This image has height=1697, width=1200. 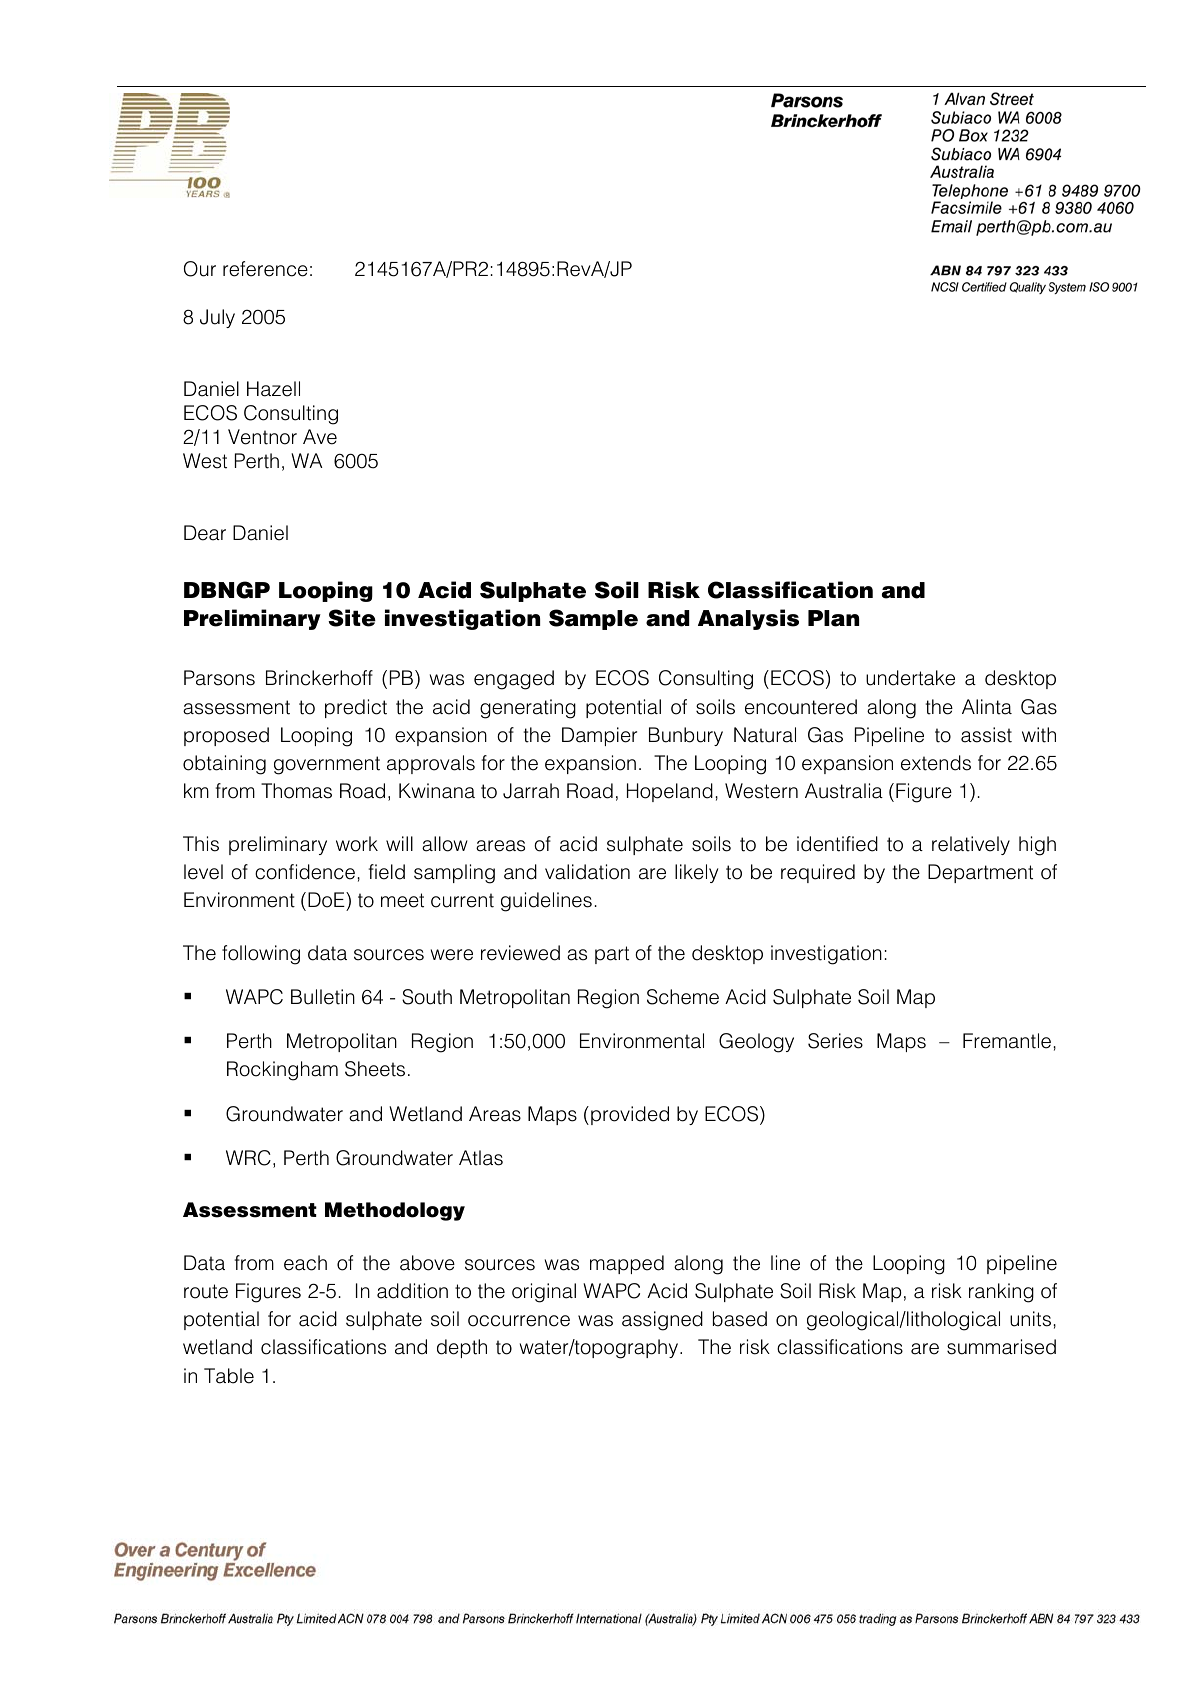 I want to click on Ave, so click(x=320, y=437).
